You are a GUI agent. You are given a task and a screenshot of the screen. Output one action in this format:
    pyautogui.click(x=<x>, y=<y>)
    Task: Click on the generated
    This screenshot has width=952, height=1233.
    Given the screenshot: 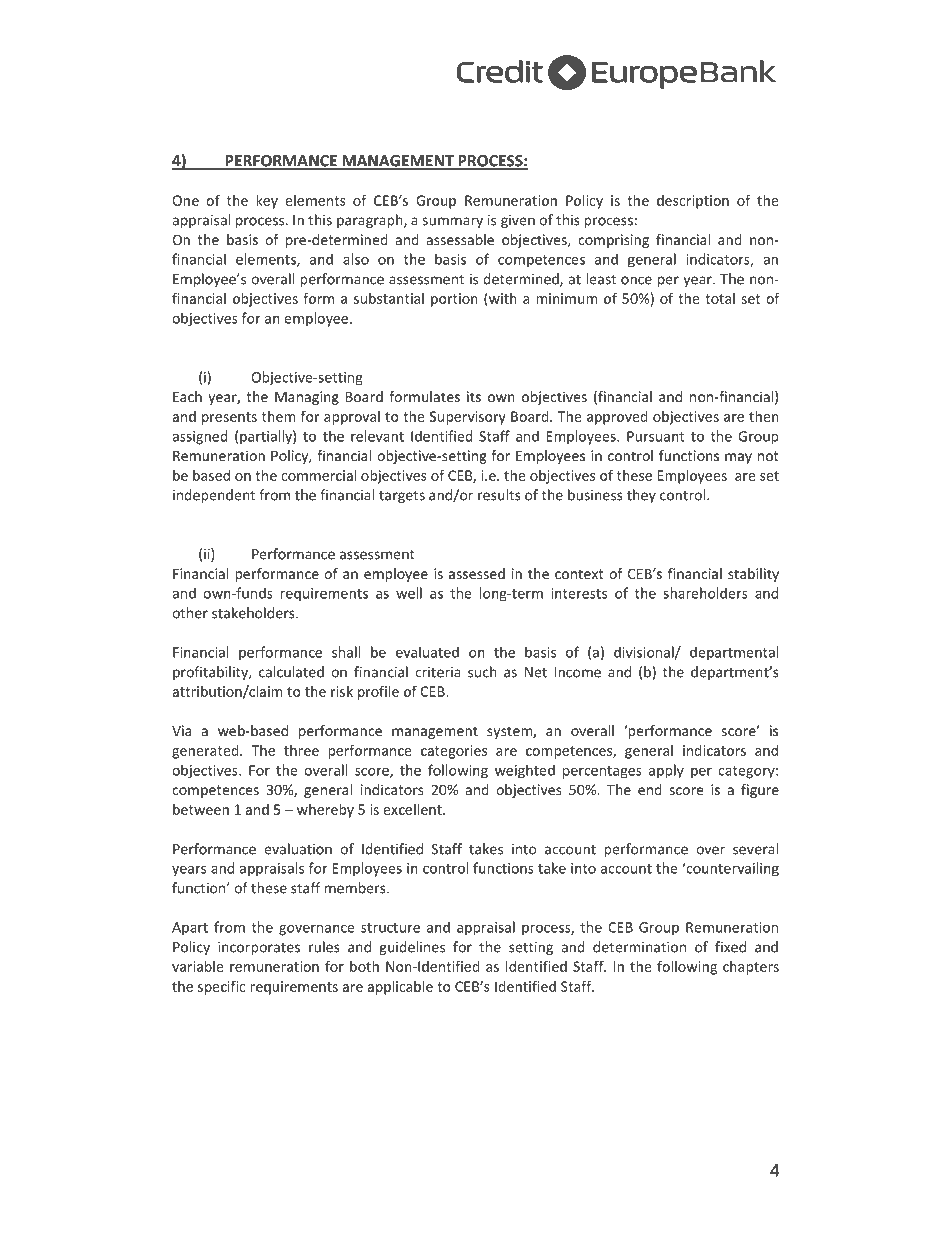 What is the action you would take?
    pyautogui.click(x=206, y=752)
